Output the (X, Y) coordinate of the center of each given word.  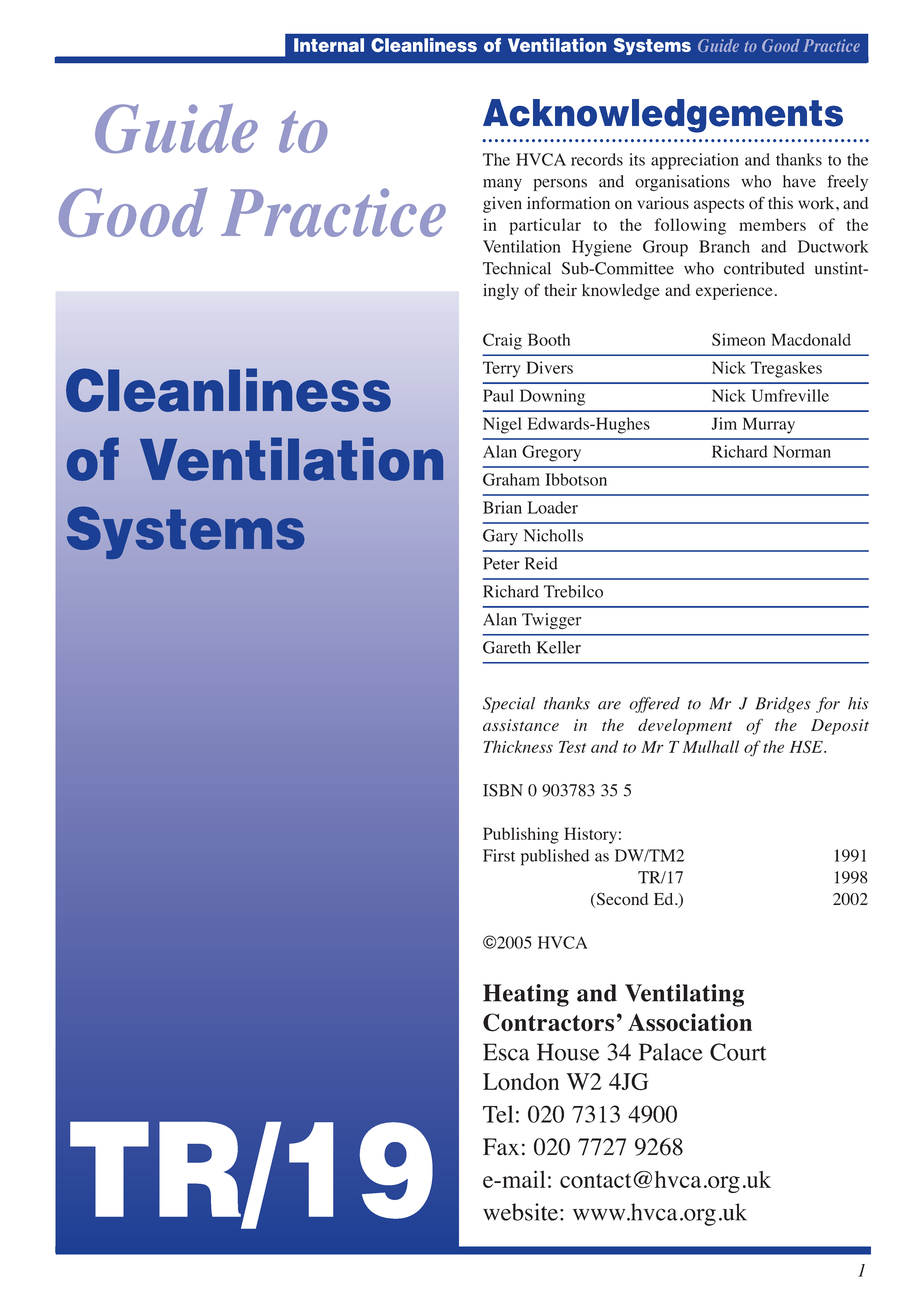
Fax (501, 1147)
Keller (559, 647)
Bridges (783, 705)
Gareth (507, 647)
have (799, 181)
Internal (329, 45)
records (597, 159)
